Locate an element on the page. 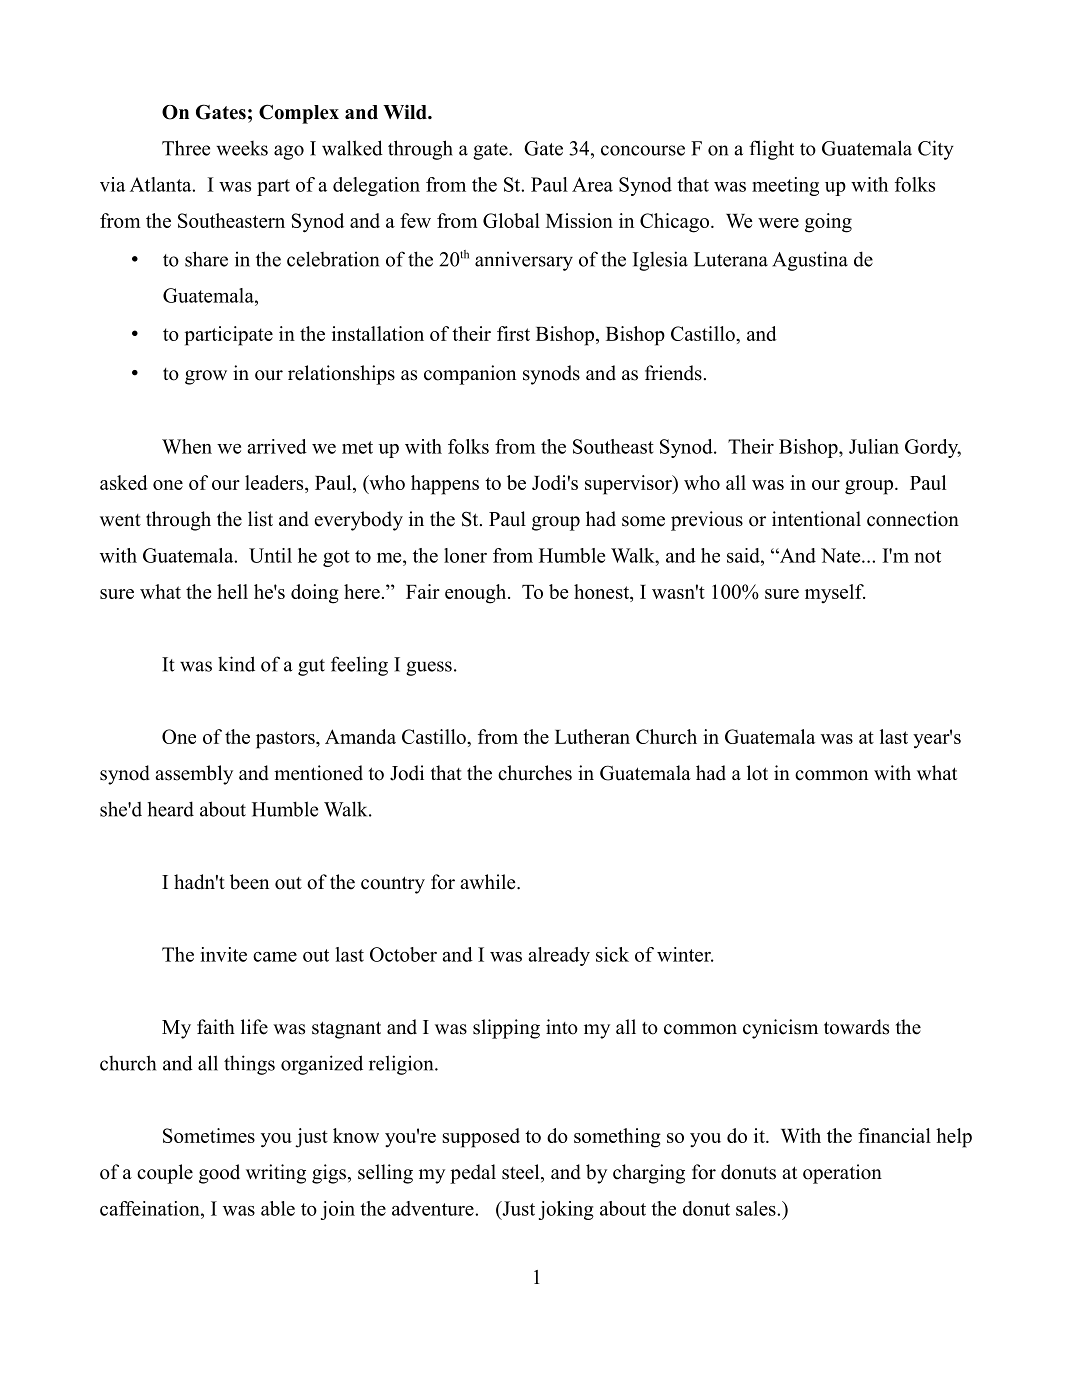 The width and height of the page is (1073, 1388). invite is located at coordinates (224, 954).
